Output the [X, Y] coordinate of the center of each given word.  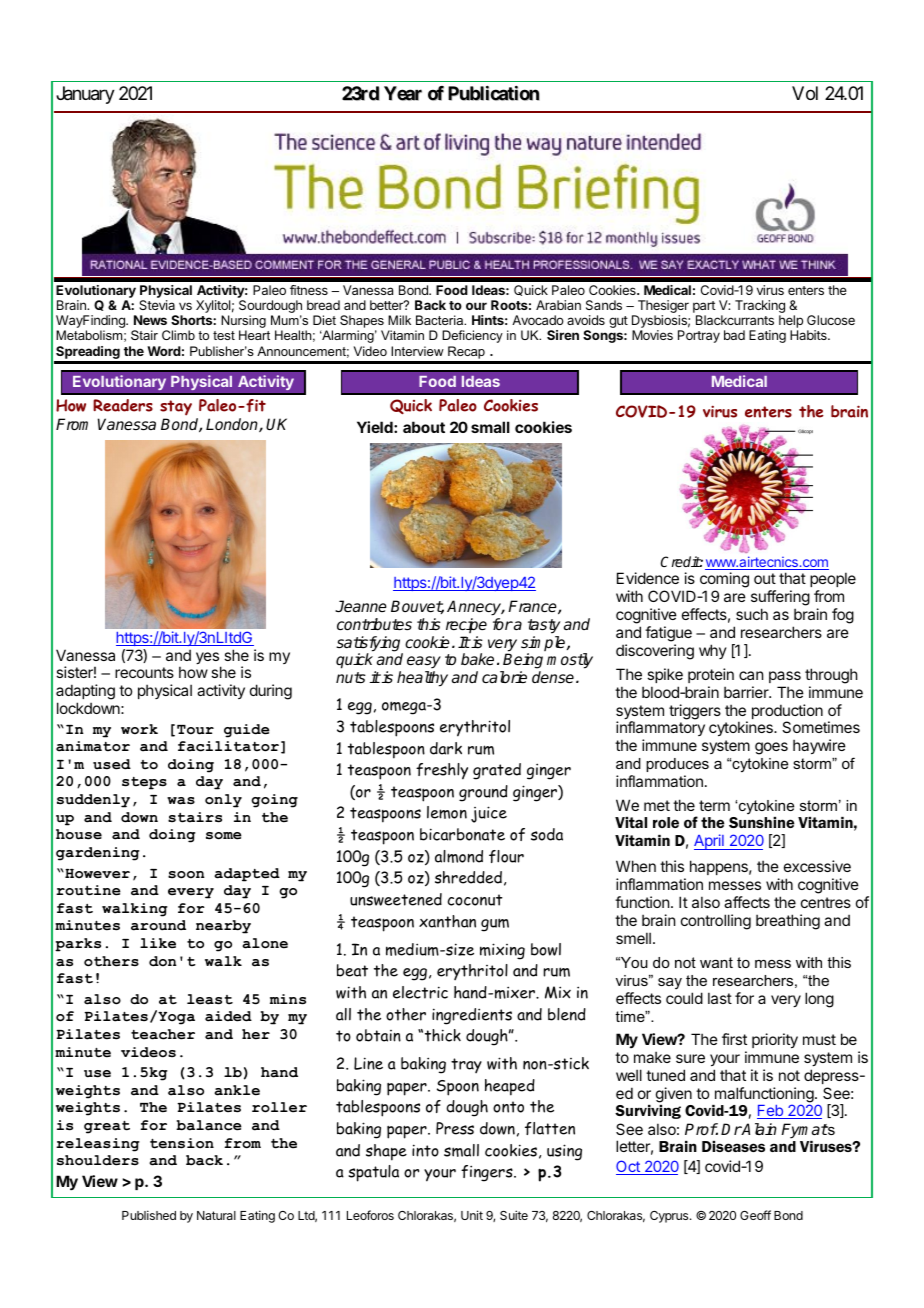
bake [477, 659]
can [751, 675]
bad [734, 335]
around [158, 925]
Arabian [558, 305]
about [424, 427]
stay [176, 409]
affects [747, 902]
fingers [488, 1173]
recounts [144, 672]
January [85, 95]
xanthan [447, 921]
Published [149, 1215]
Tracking [760, 308]
